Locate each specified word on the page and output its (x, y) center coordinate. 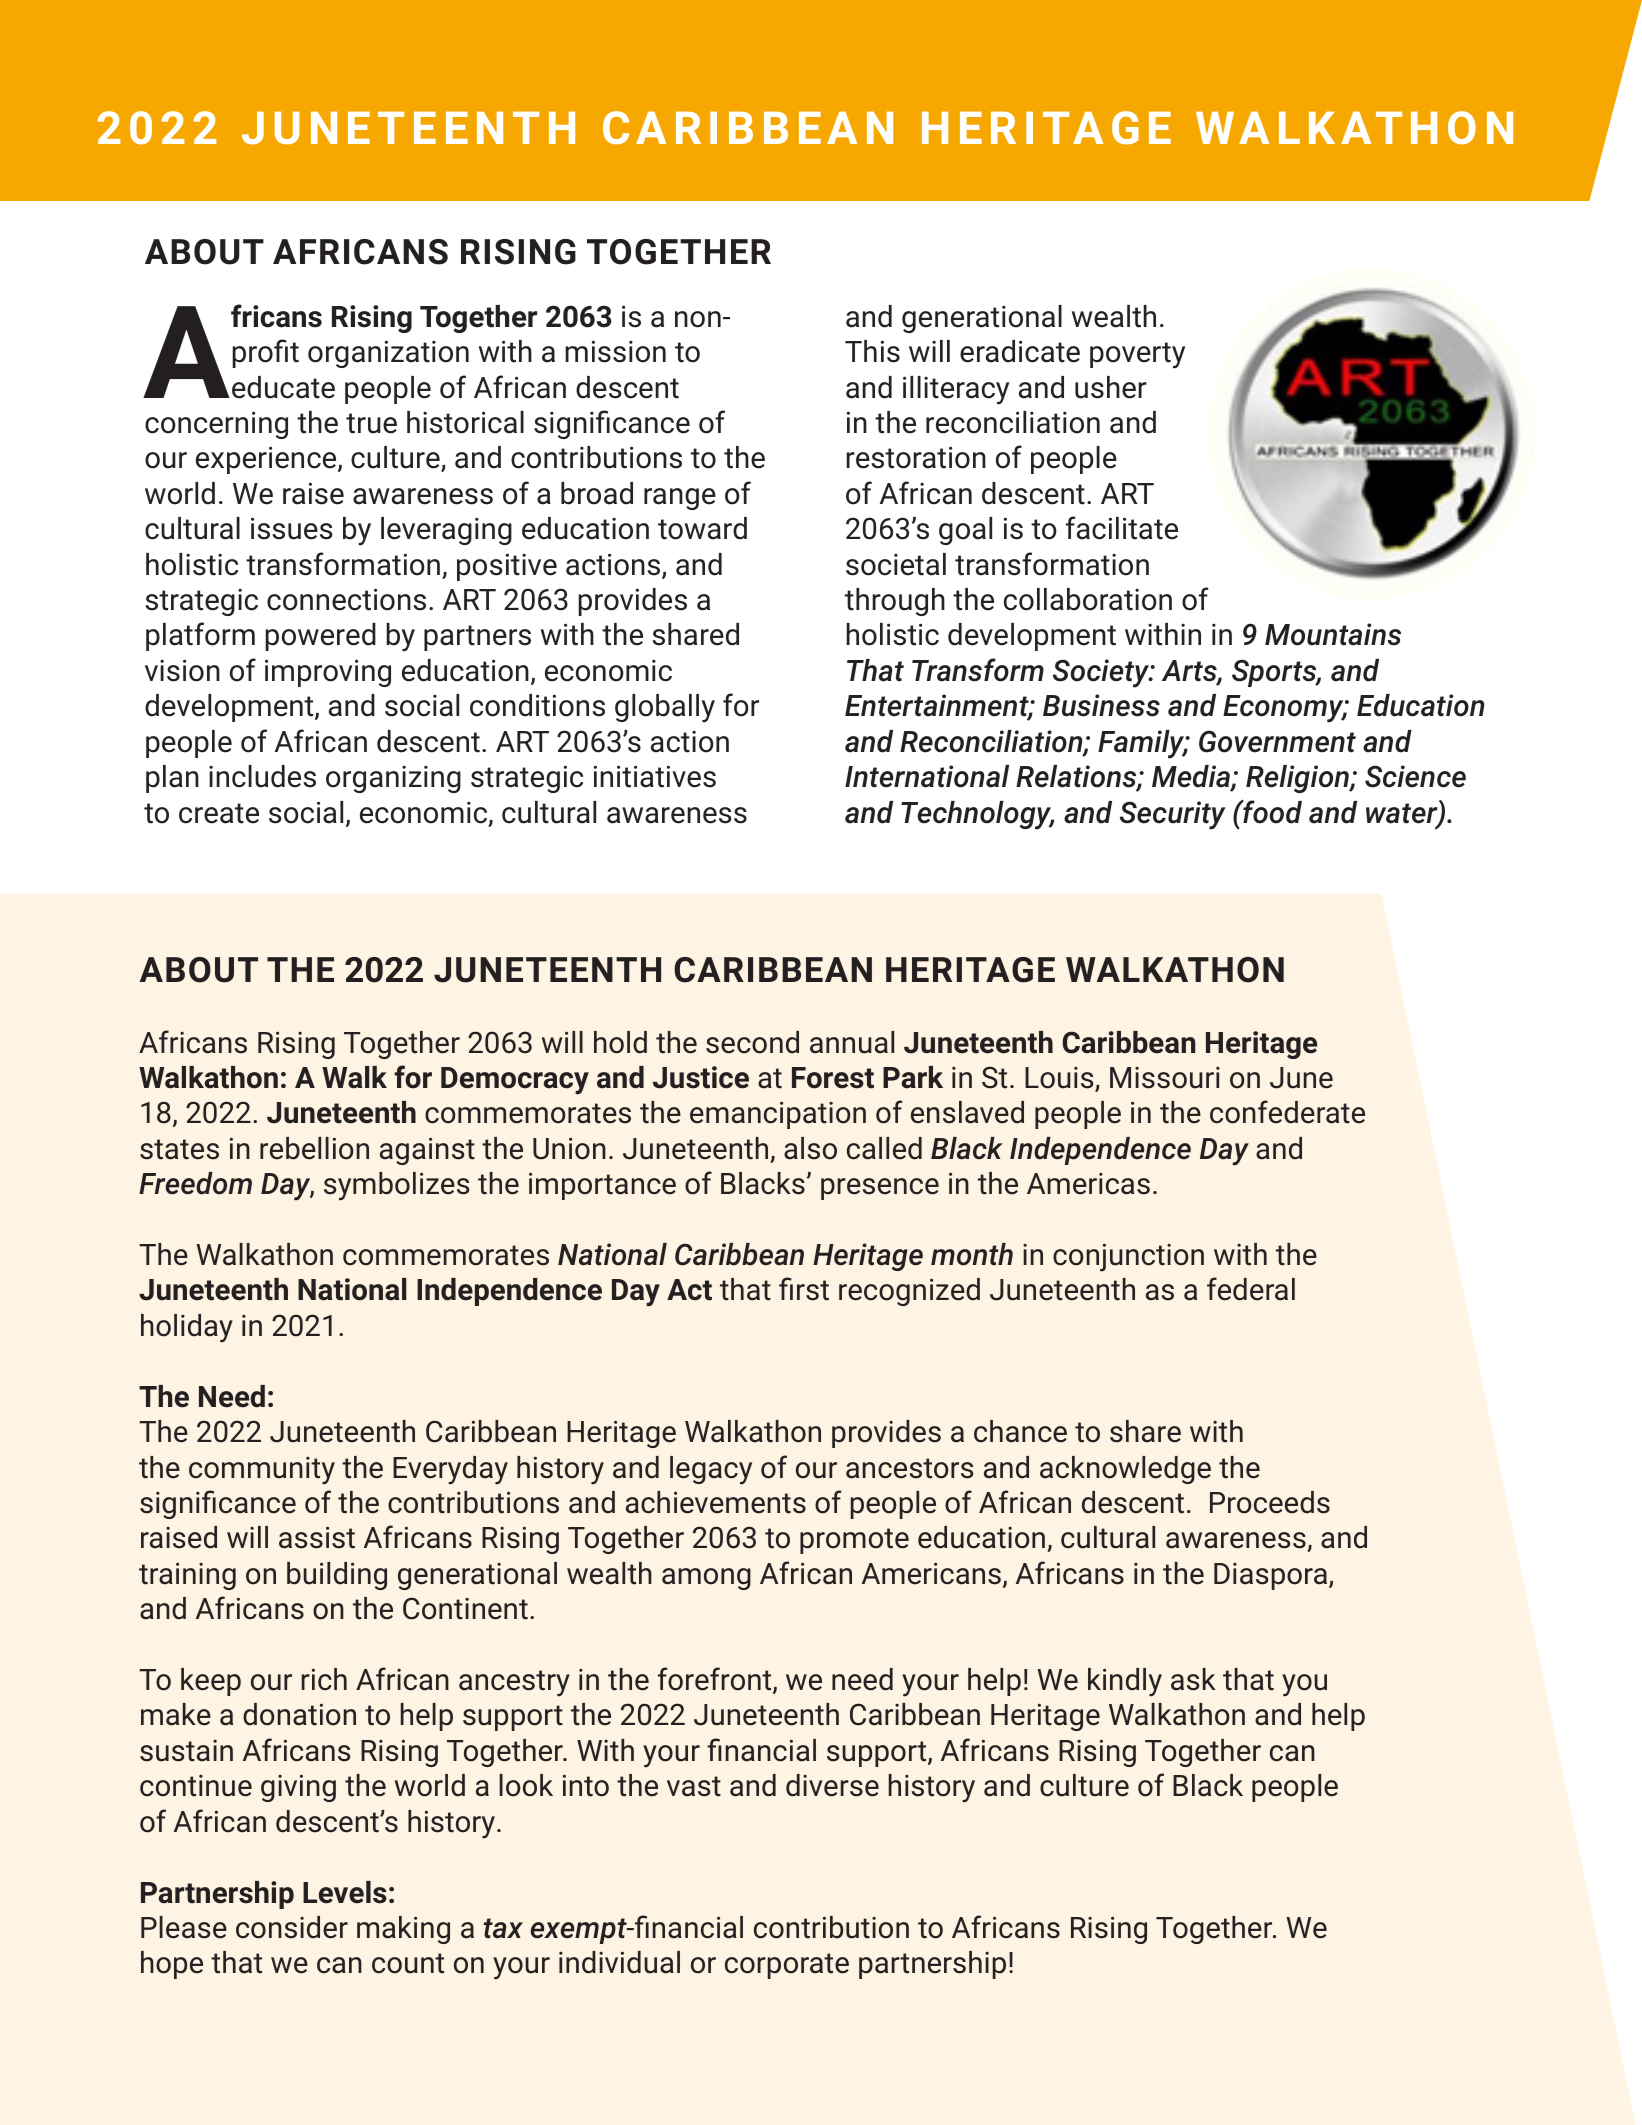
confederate (1287, 1112)
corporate (787, 1966)
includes (262, 776)
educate (283, 387)
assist (317, 1537)
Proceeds (1270, 1502)
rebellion (314, 1148)
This (872, 351)
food (1271, 811)
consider (292, 1927)
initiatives (655, 776)
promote (854, 1541)
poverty (1137, 355)
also (810, 1148)
